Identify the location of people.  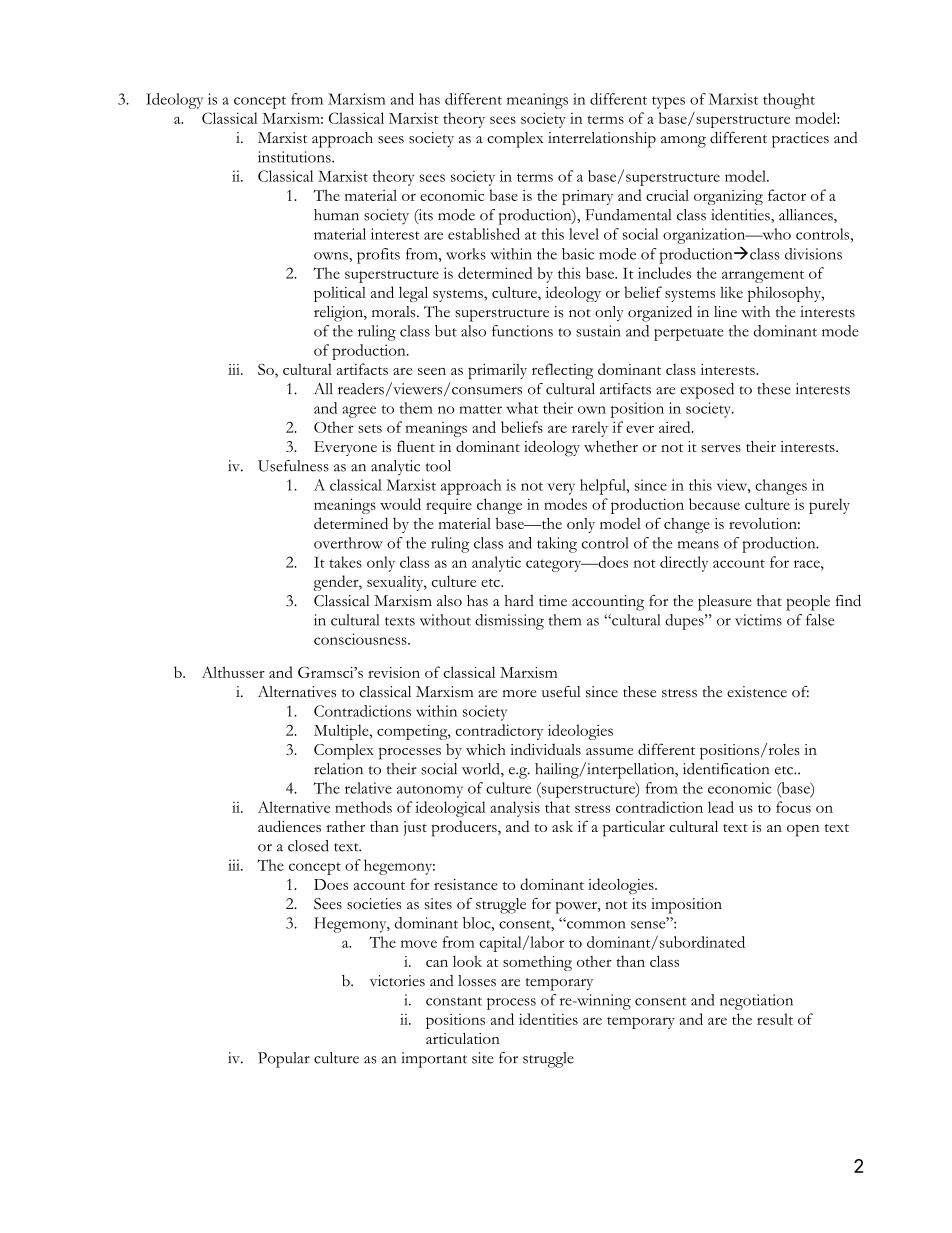
(808, 603).
